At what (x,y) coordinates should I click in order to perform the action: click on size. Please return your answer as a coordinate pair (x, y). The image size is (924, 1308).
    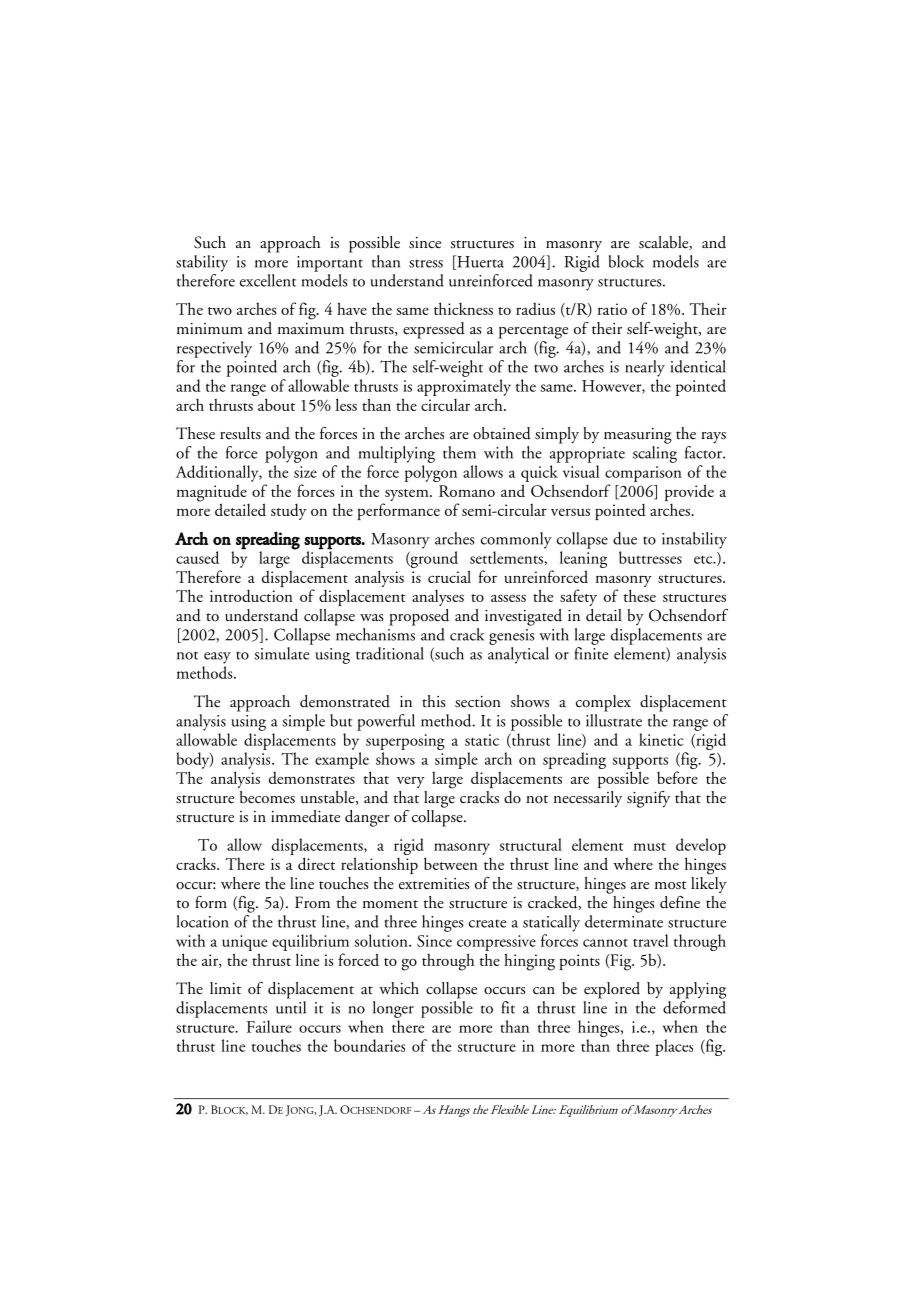
    Looking at the image, I should click on (305, 472).
